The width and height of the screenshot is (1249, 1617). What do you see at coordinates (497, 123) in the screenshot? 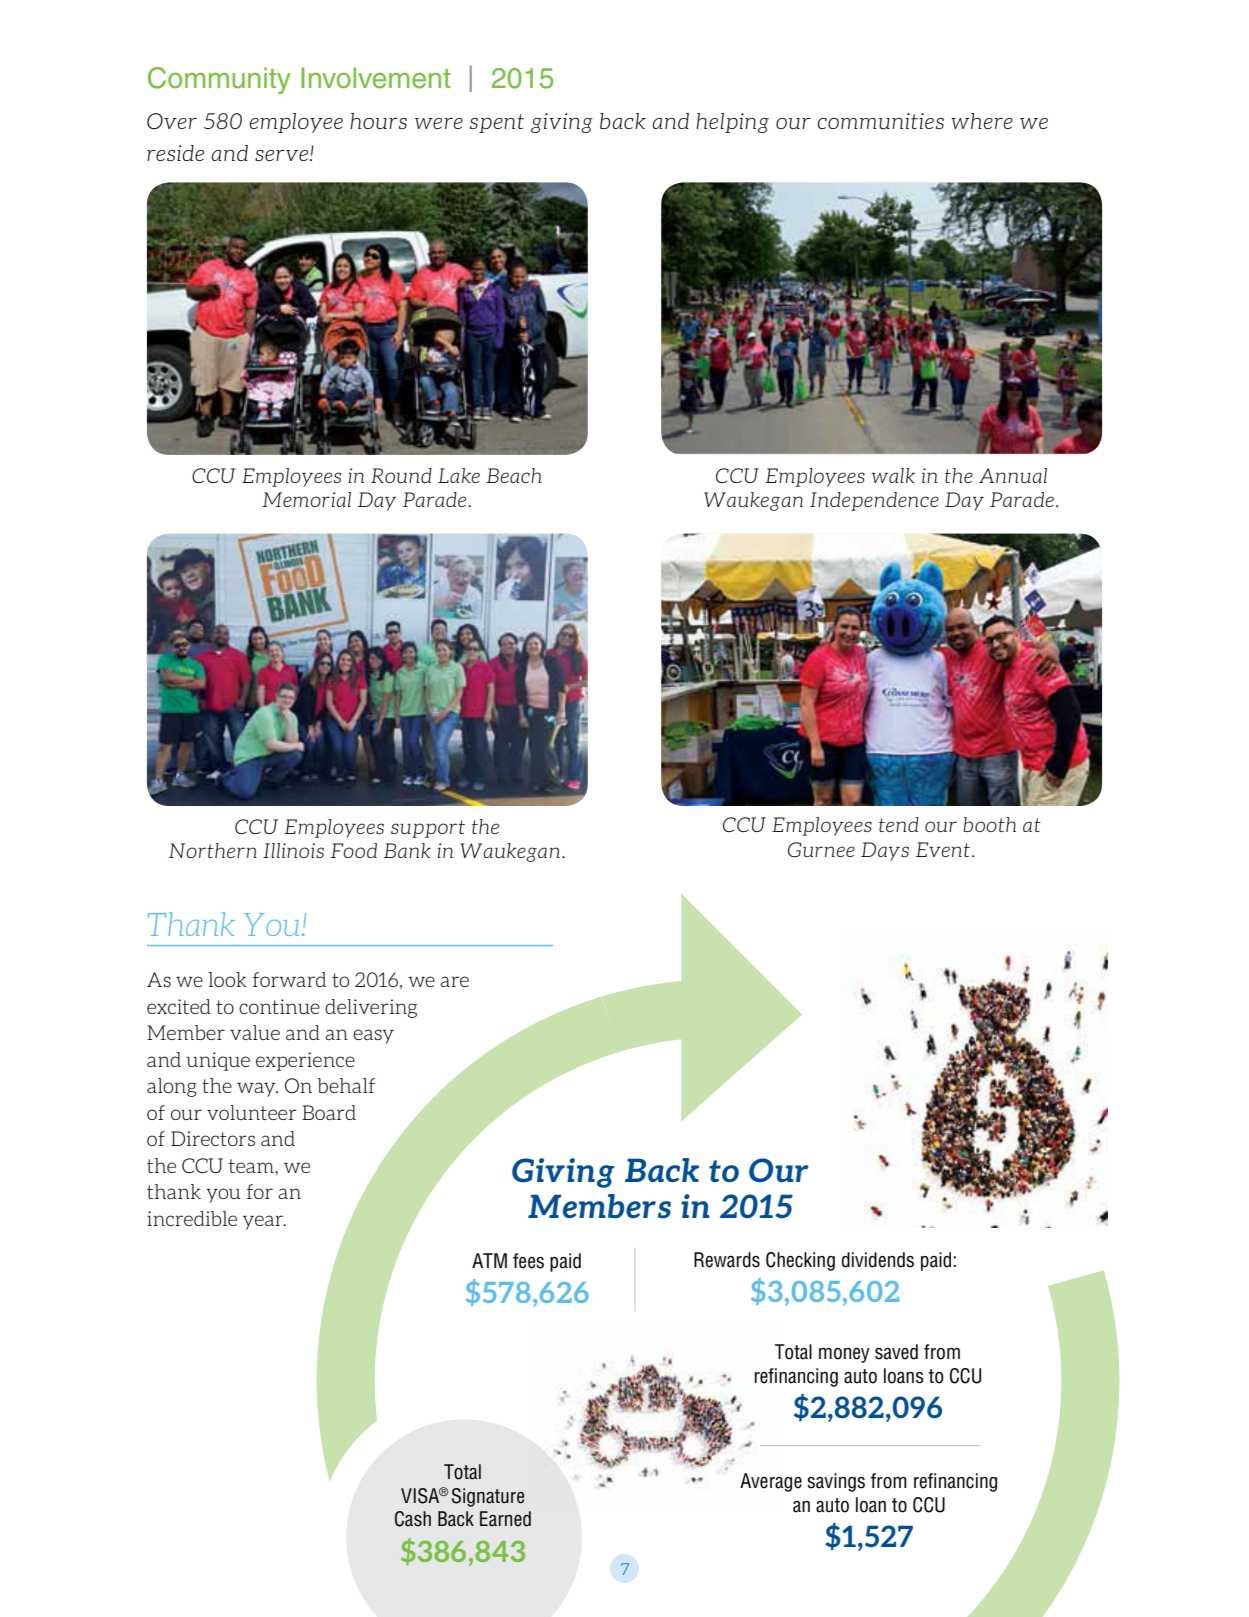
I see `spent` at bounding box center [497, 123].
